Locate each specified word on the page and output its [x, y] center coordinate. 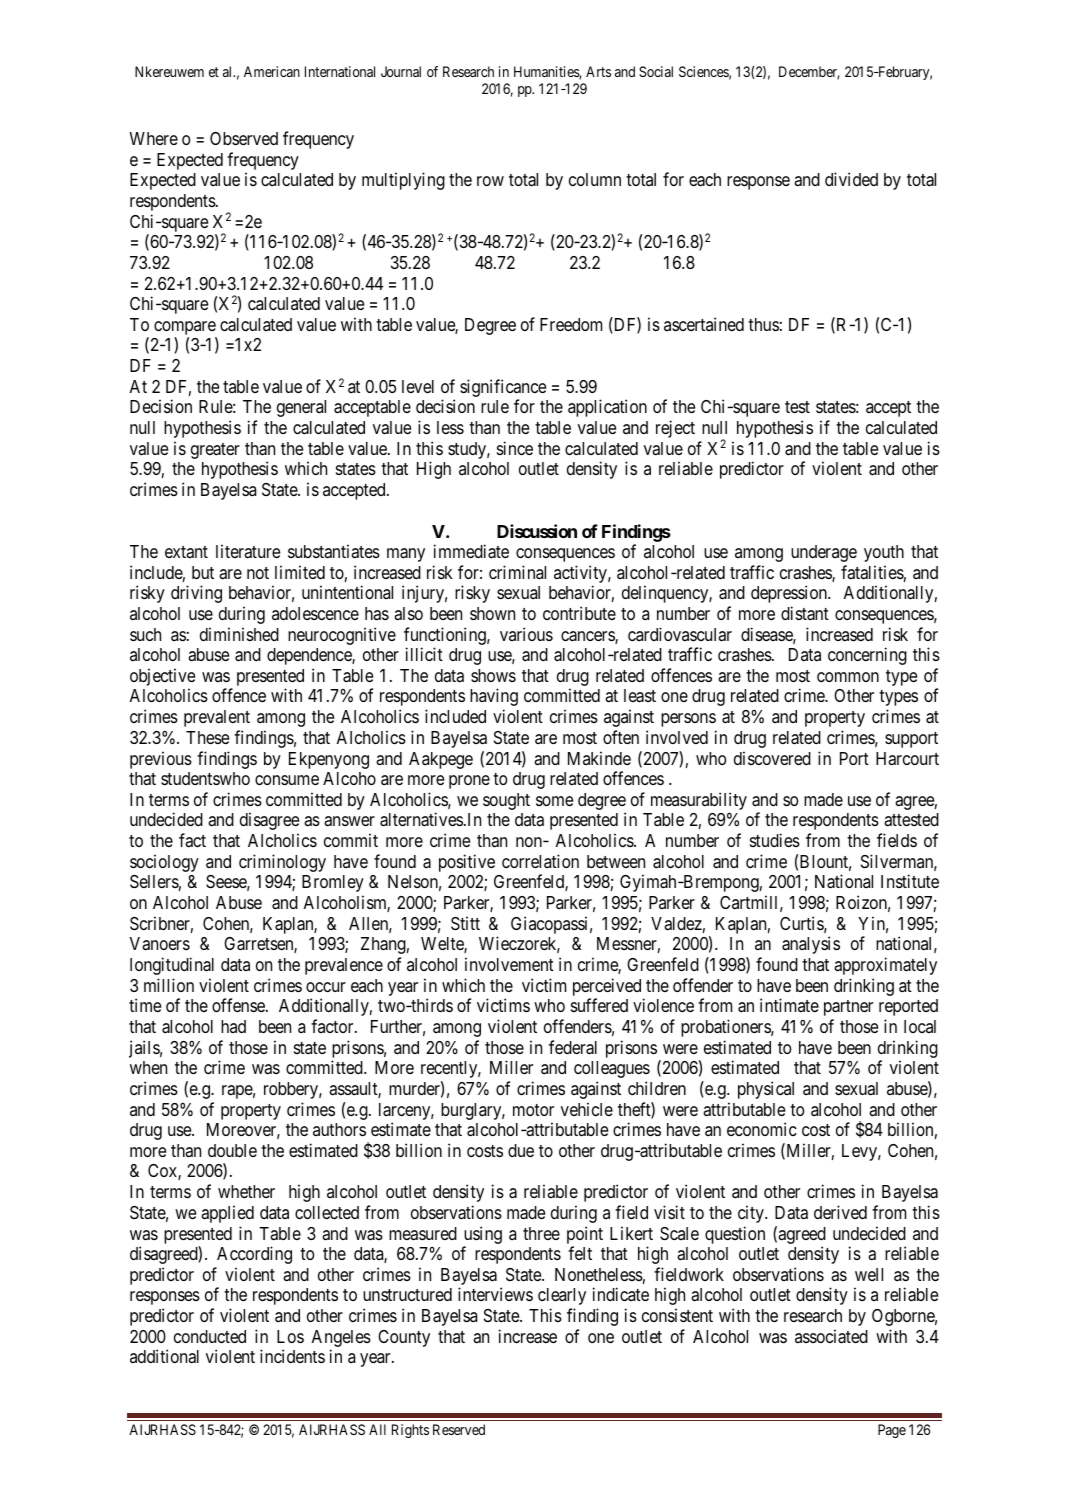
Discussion [537, 531]
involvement [509, 964]
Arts [598, 71]
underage [824, 553]
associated [831, 1336]
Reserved [459, 1429]
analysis [811, 945]
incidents [292, 1356]
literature [248, 551]
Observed [244, 138]
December [809, 73]
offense [239, 1005]
